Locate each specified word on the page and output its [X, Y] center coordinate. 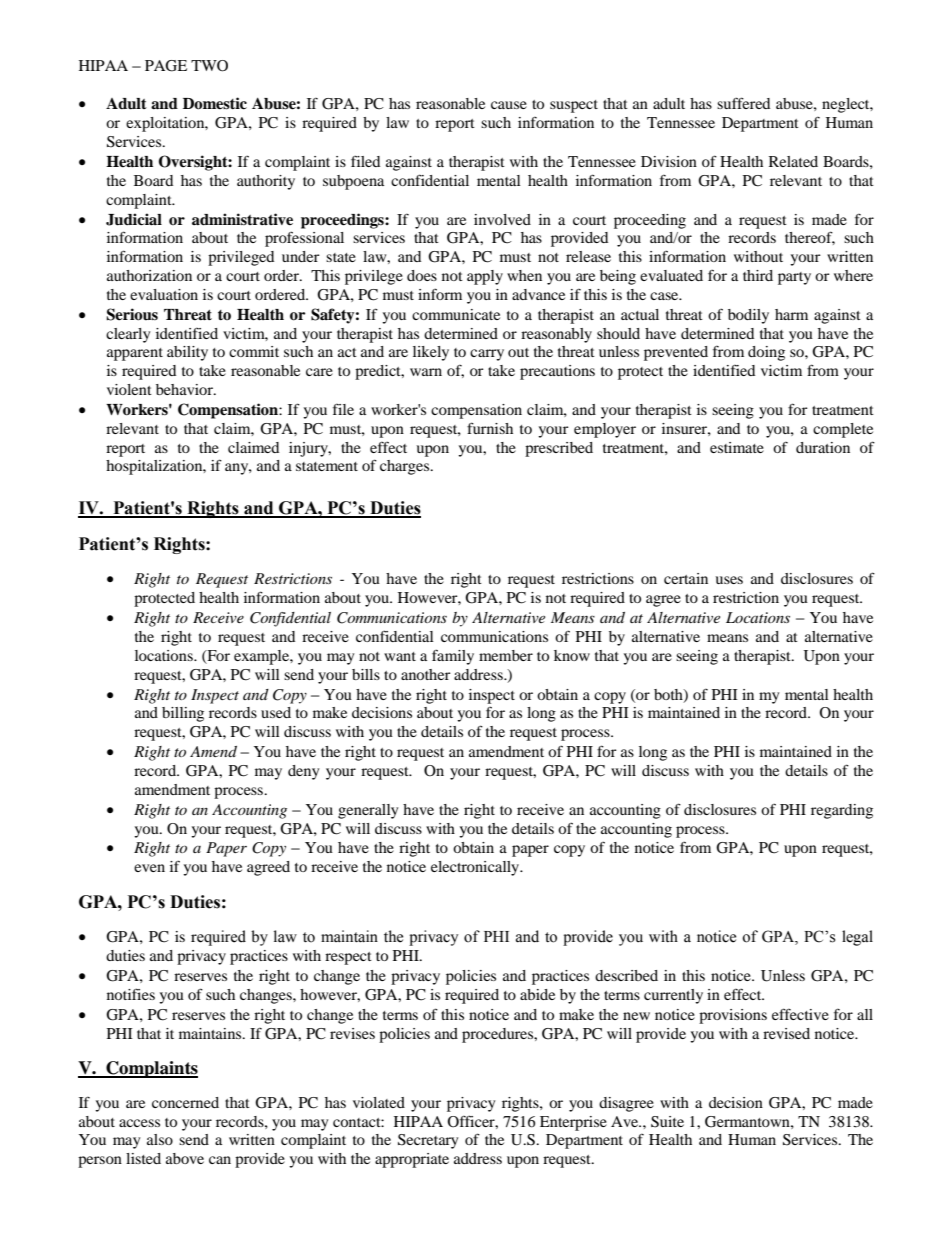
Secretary [428, 1141]
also [160, 1139]
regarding [842, 811]
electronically [476, 868]
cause [509, 105]
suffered [743, 103]
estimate [737, 447]
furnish [490, 428]
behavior [185, 389]
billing [183, 714]
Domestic [215, 103]
